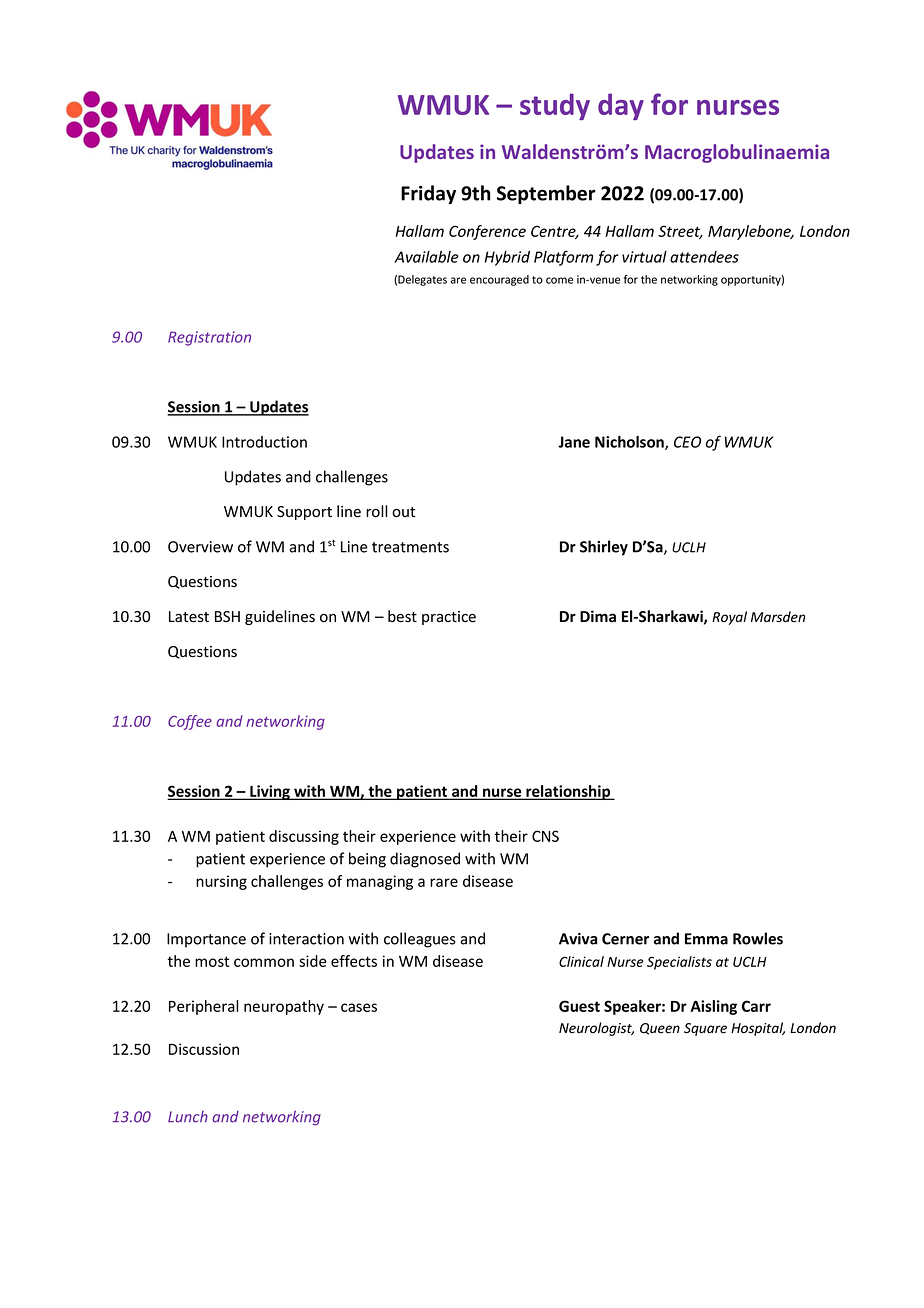 This screenshot has width=924, height=1308. I want to click on Street, so click(680, 232).
